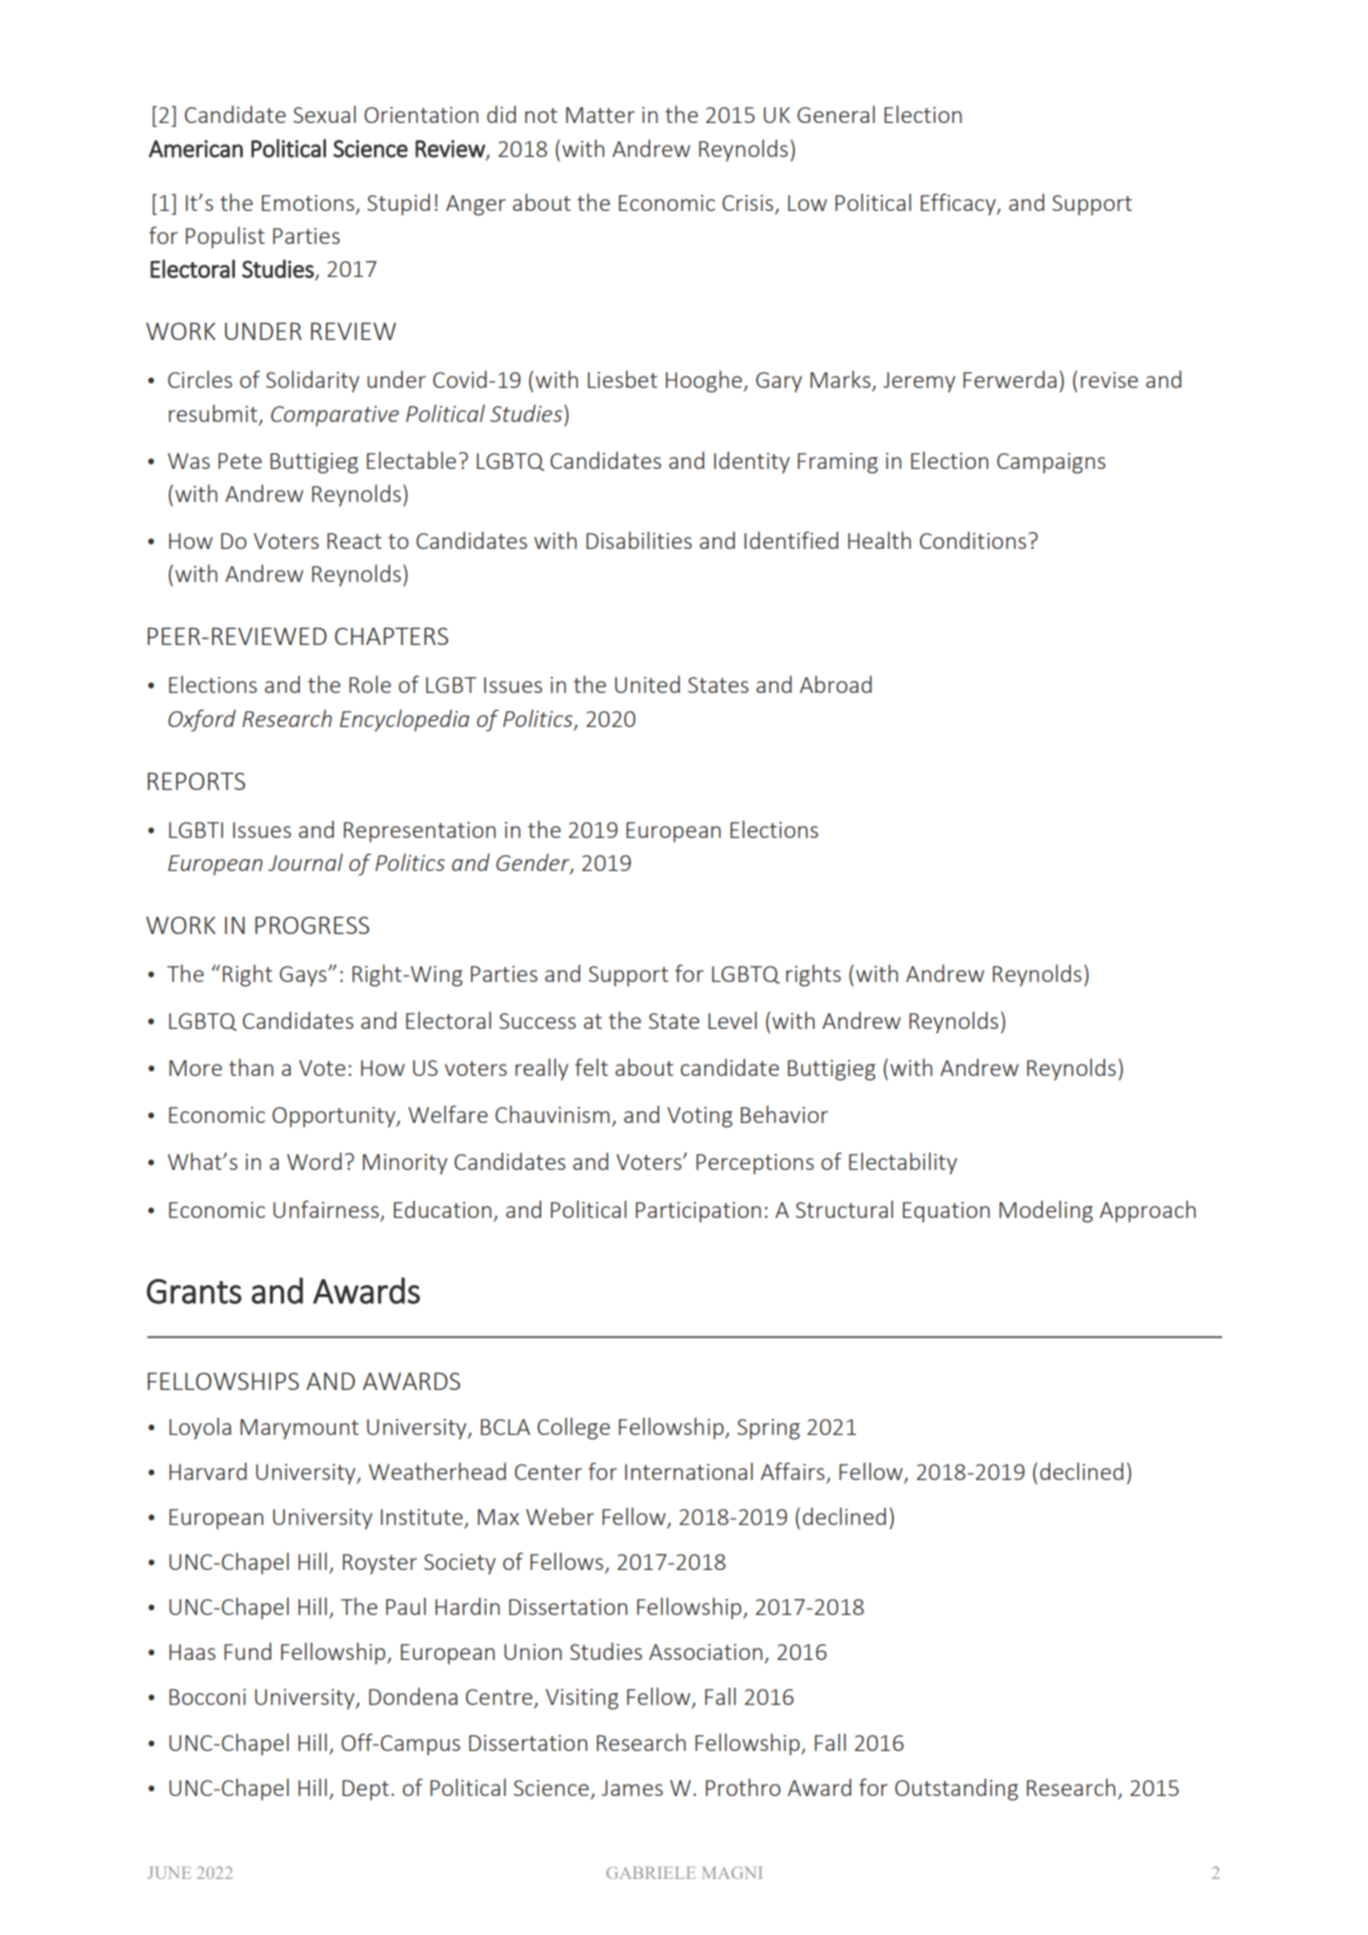  I want to click on Disabilities, so click(639, 540).
